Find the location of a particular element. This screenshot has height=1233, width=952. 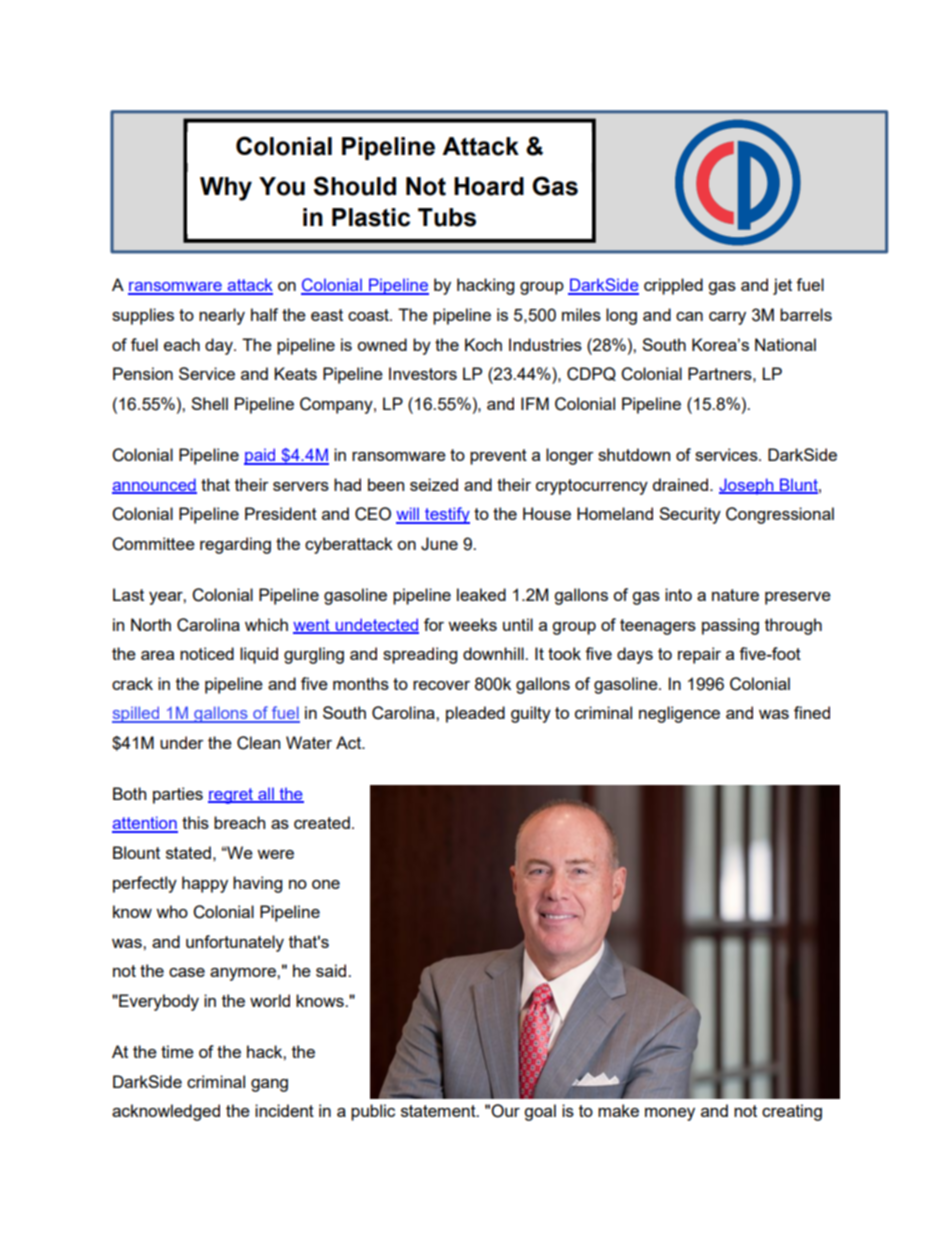

gang is located at coordinates (269, 1085).
